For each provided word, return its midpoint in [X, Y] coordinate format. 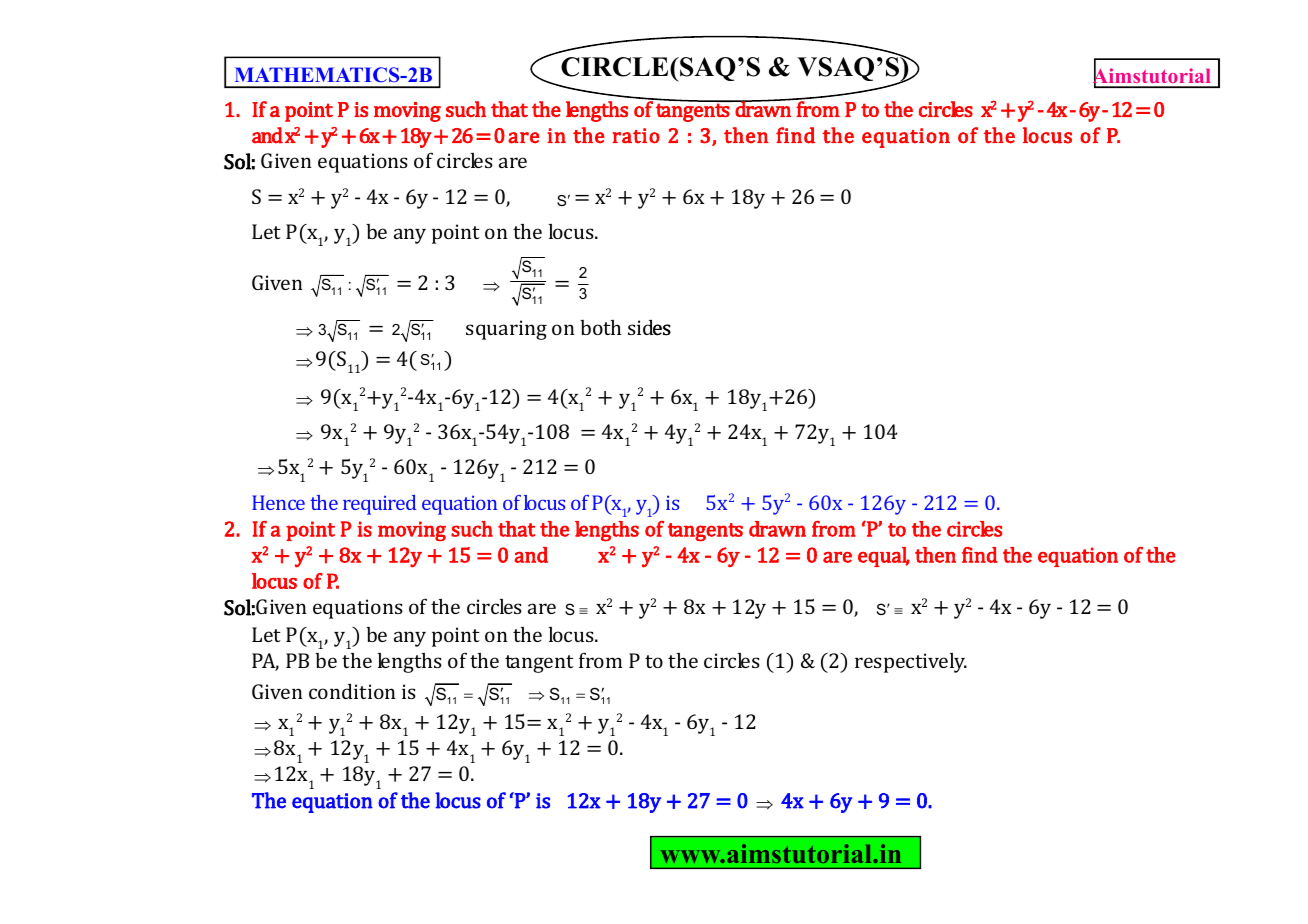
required [379, 505]
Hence [278, 502]
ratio [636, 136]
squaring [506, 330]
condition [352, 691]
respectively [911, 663]
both [600, 327]
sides [649, 328]
